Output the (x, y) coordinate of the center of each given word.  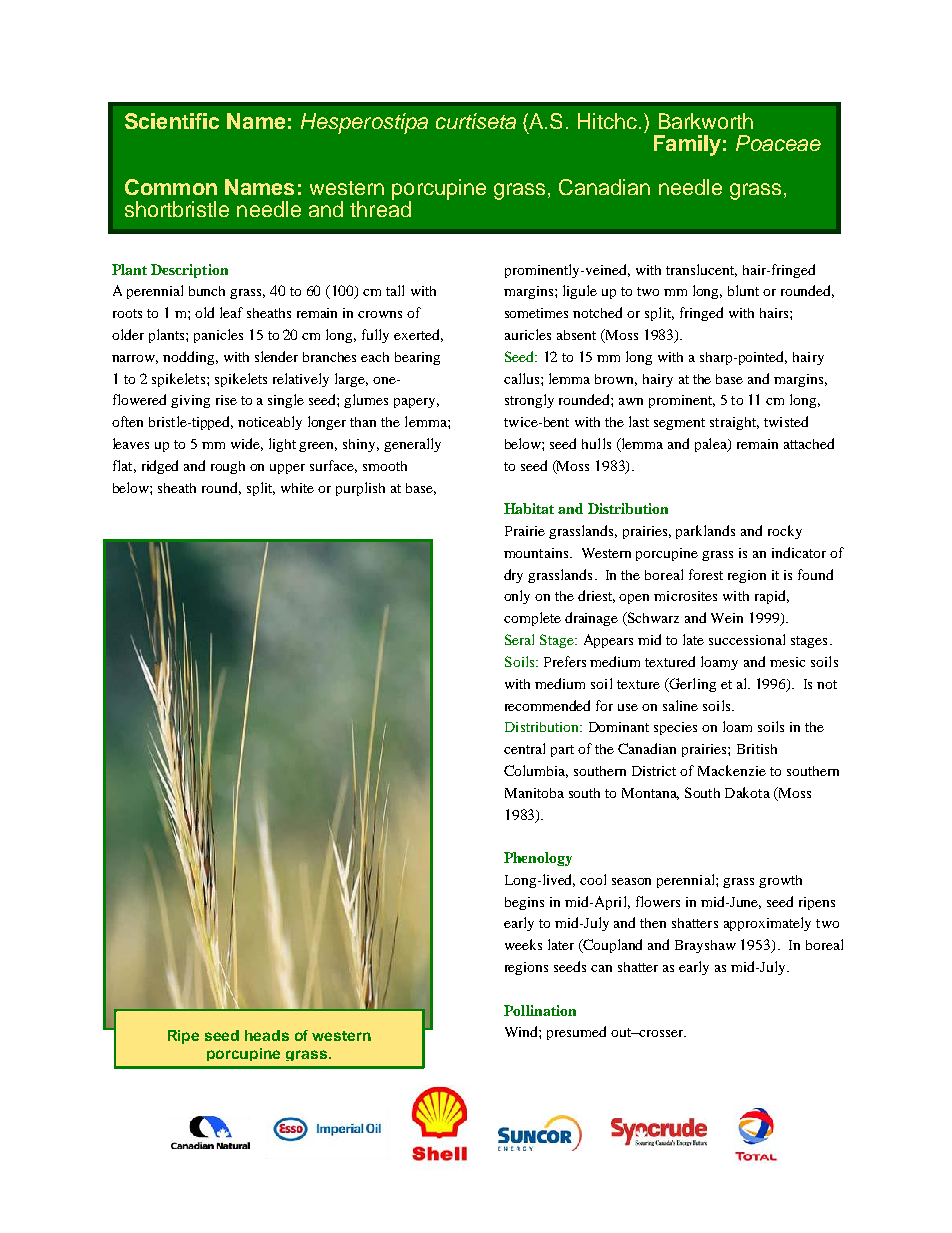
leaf (231, 312)
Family (687, 145)
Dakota (747, 792)
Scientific (172, 121)
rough (228, 467)
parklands (705, 532)
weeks (523, 944)
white (297, 488)
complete (532, 619)
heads (267, 1035)
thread (380, 207)
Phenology (538, 859)
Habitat (529, 508)
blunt (743, 290)
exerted (418, 335)
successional (747, 639)
